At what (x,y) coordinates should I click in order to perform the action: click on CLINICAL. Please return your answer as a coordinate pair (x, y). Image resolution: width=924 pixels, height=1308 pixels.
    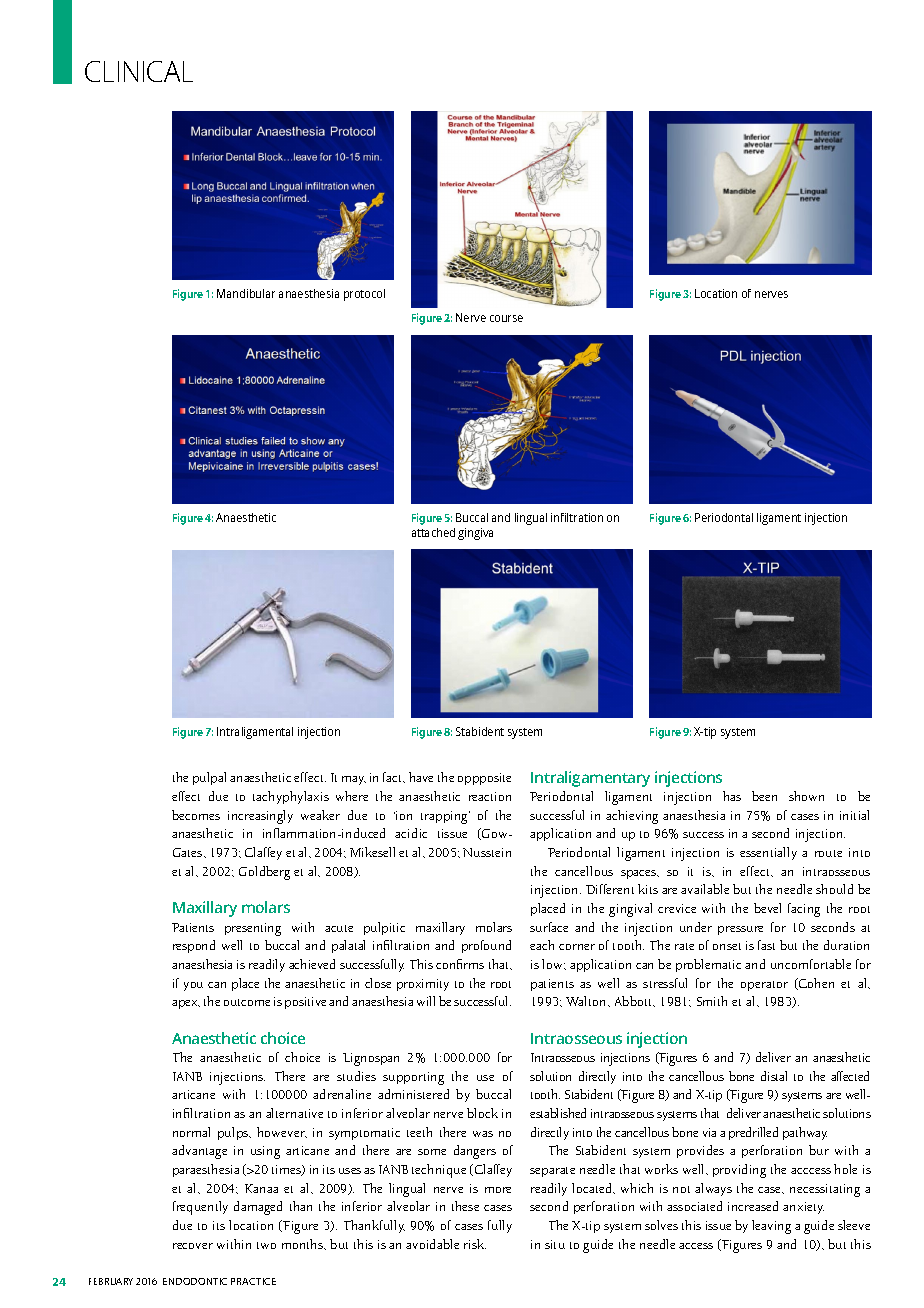
    Looking at the image, I should click on (139, 71).
